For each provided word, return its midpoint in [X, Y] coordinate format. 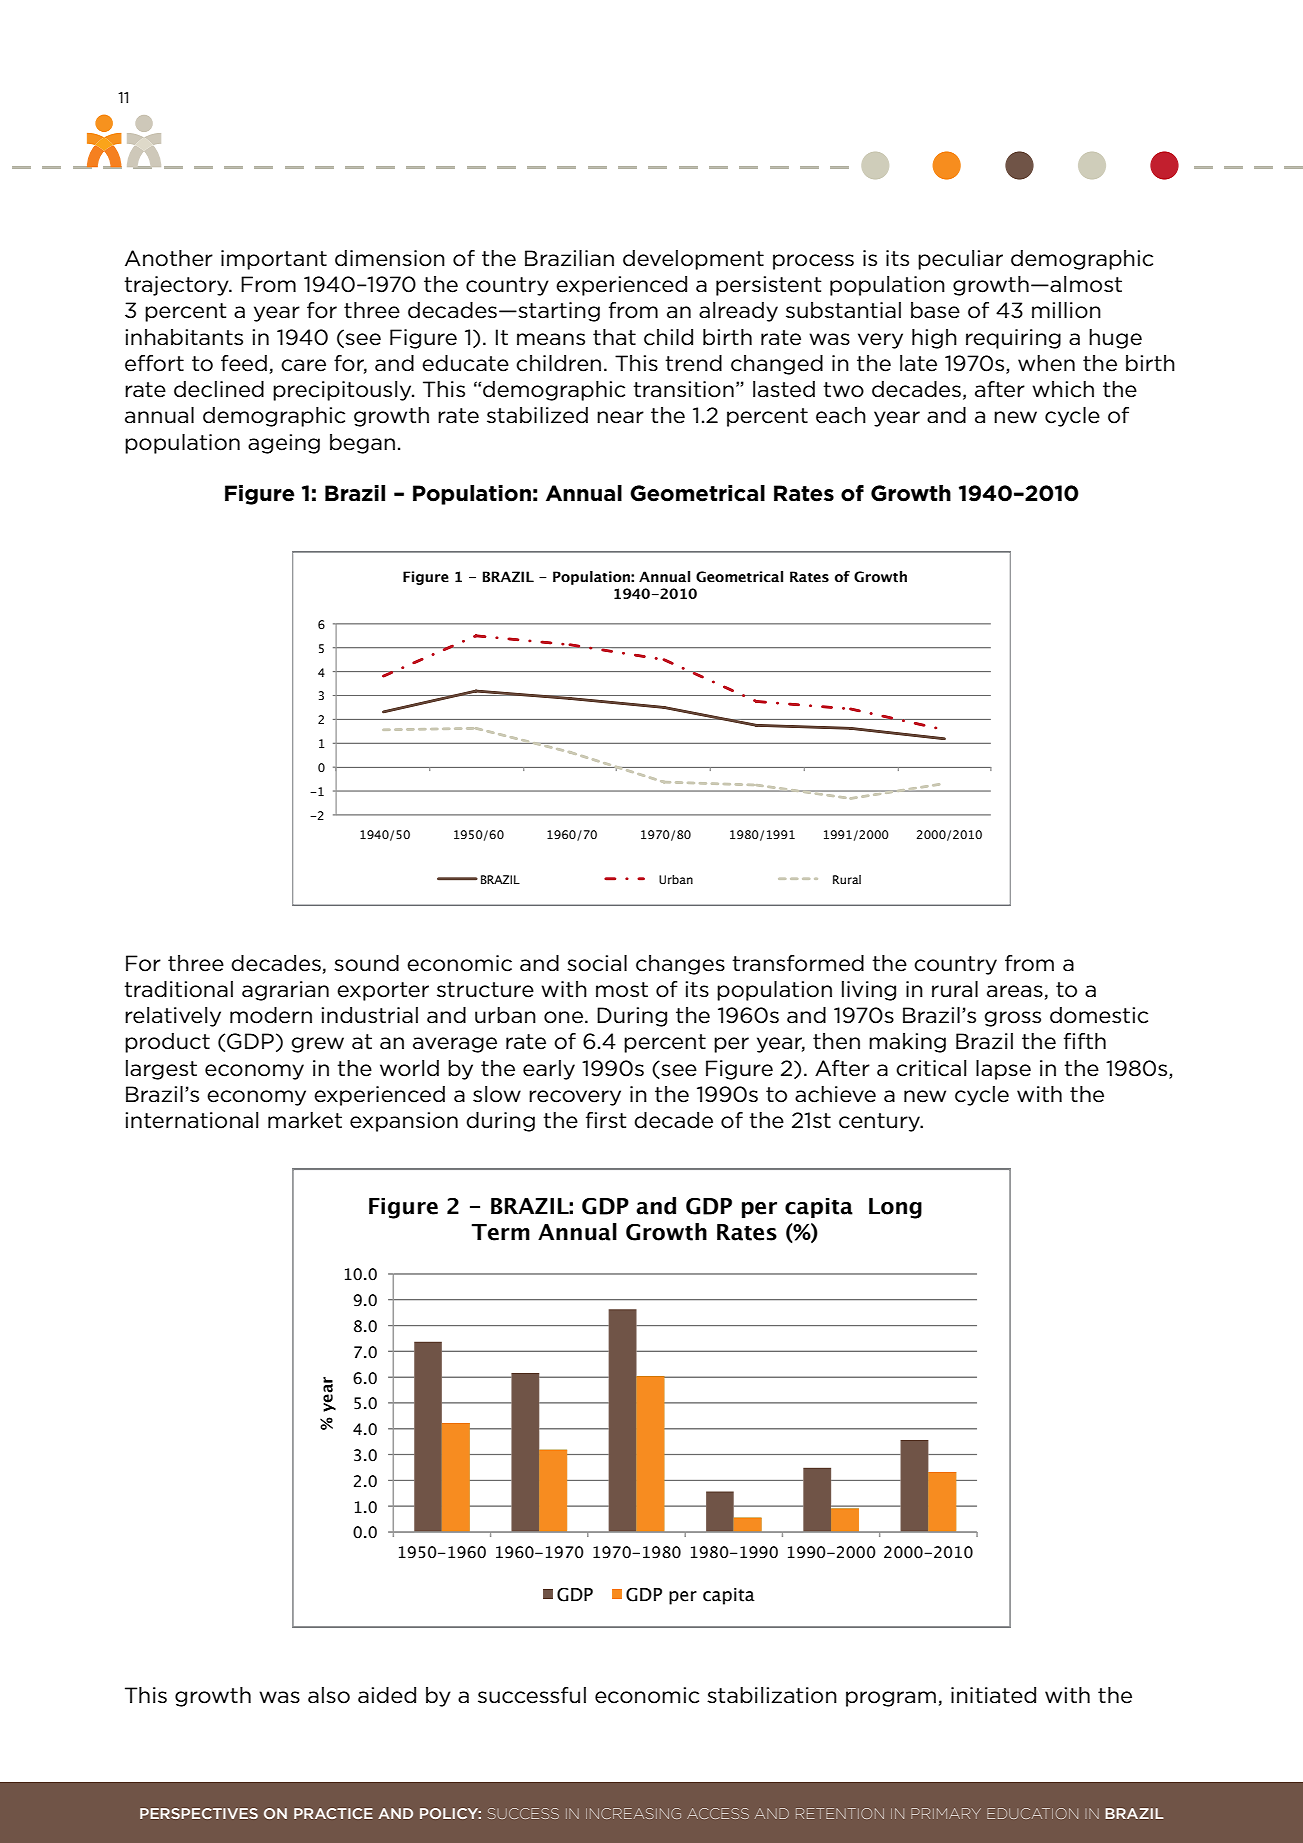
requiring [1013, 339]
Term [500, 1232]
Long [895, 1208]
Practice [333, 1813]
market [305, 1120]
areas [1015, 991]
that [614, 337]
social [597, 963]
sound [366, 963]
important [274, 260]
